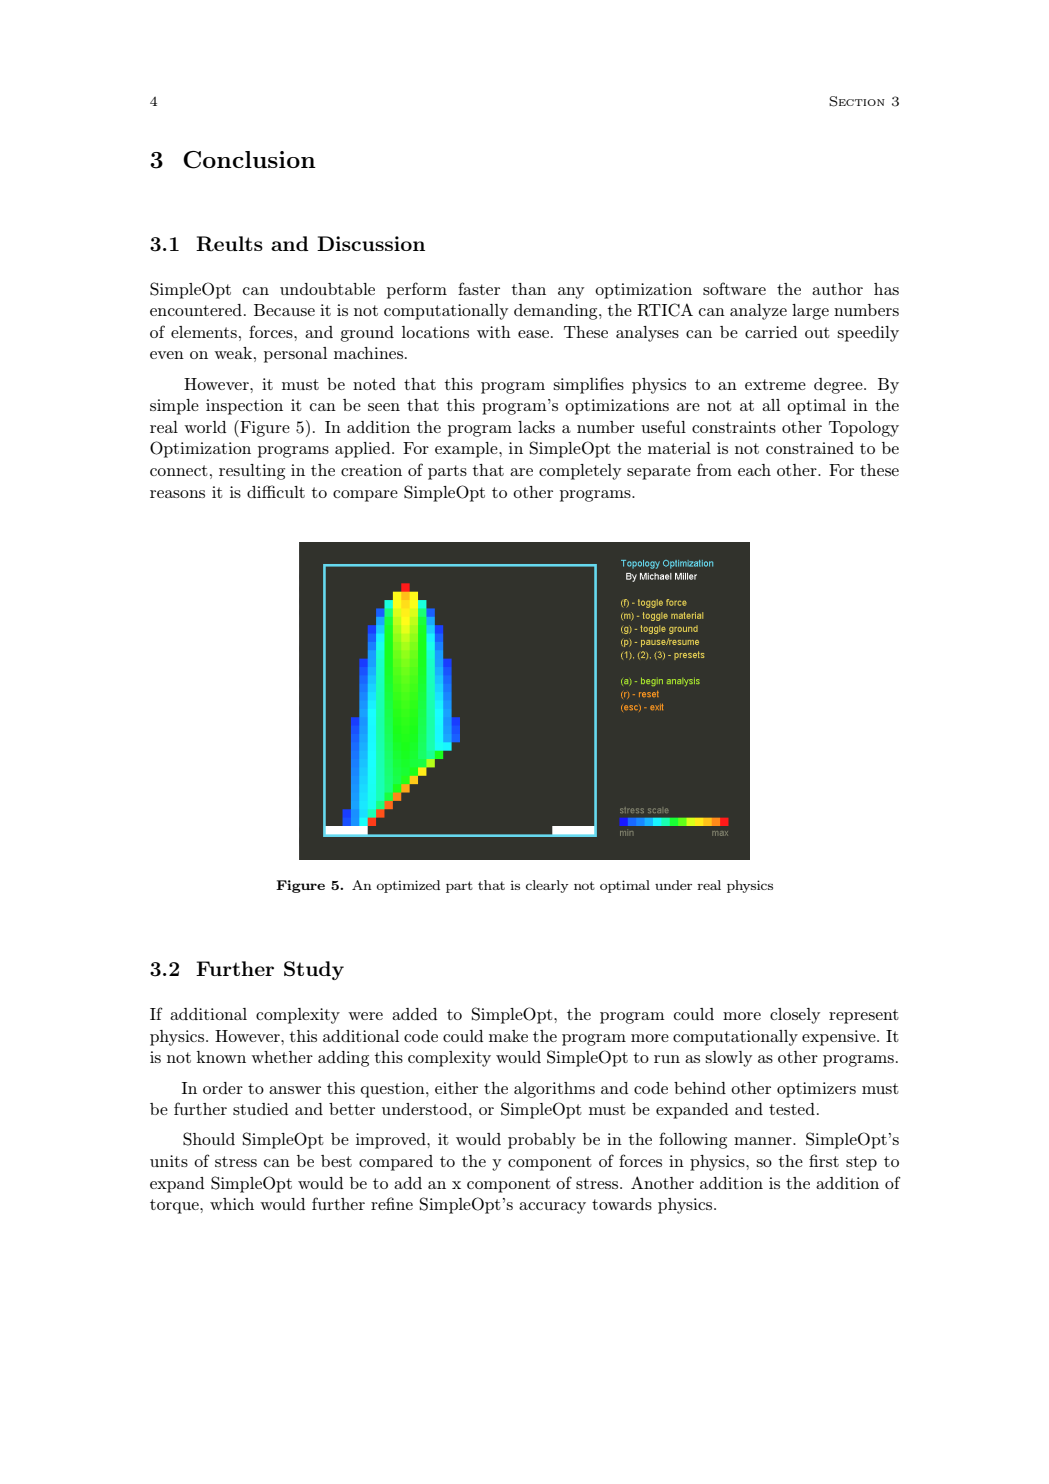 Image resolution: width=1049 pixels, height=1484 pixels. What do you see at coordinates (824, 1160) in the image?
I see `first` at bounding box center [824, 1160].
